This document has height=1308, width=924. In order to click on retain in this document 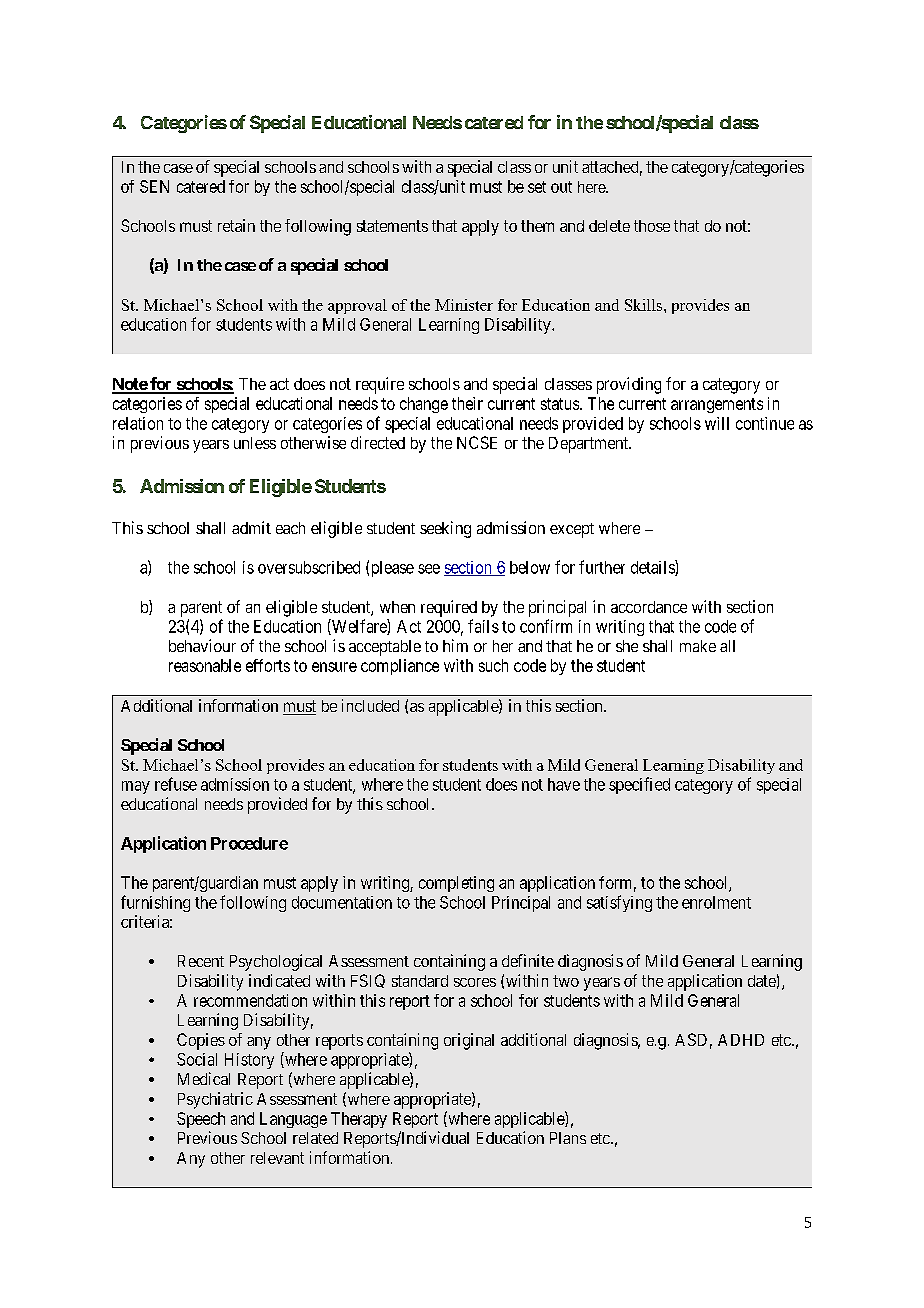, I will do `click(236, 225)`.
